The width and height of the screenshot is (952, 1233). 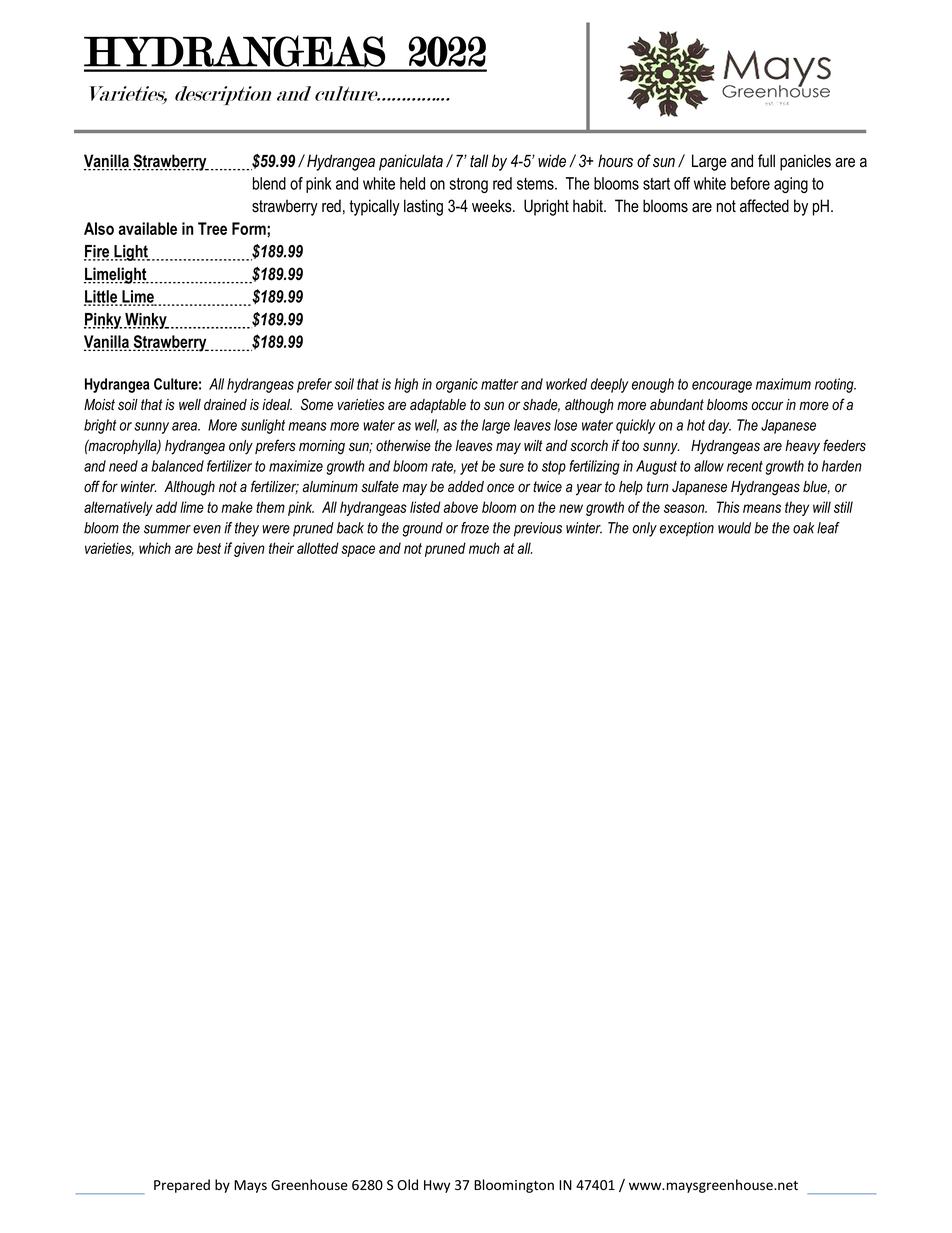 What do you see at coordinates (212, 228) in the screenshot?
I see `Tree` at bounding box center [212, 228].
